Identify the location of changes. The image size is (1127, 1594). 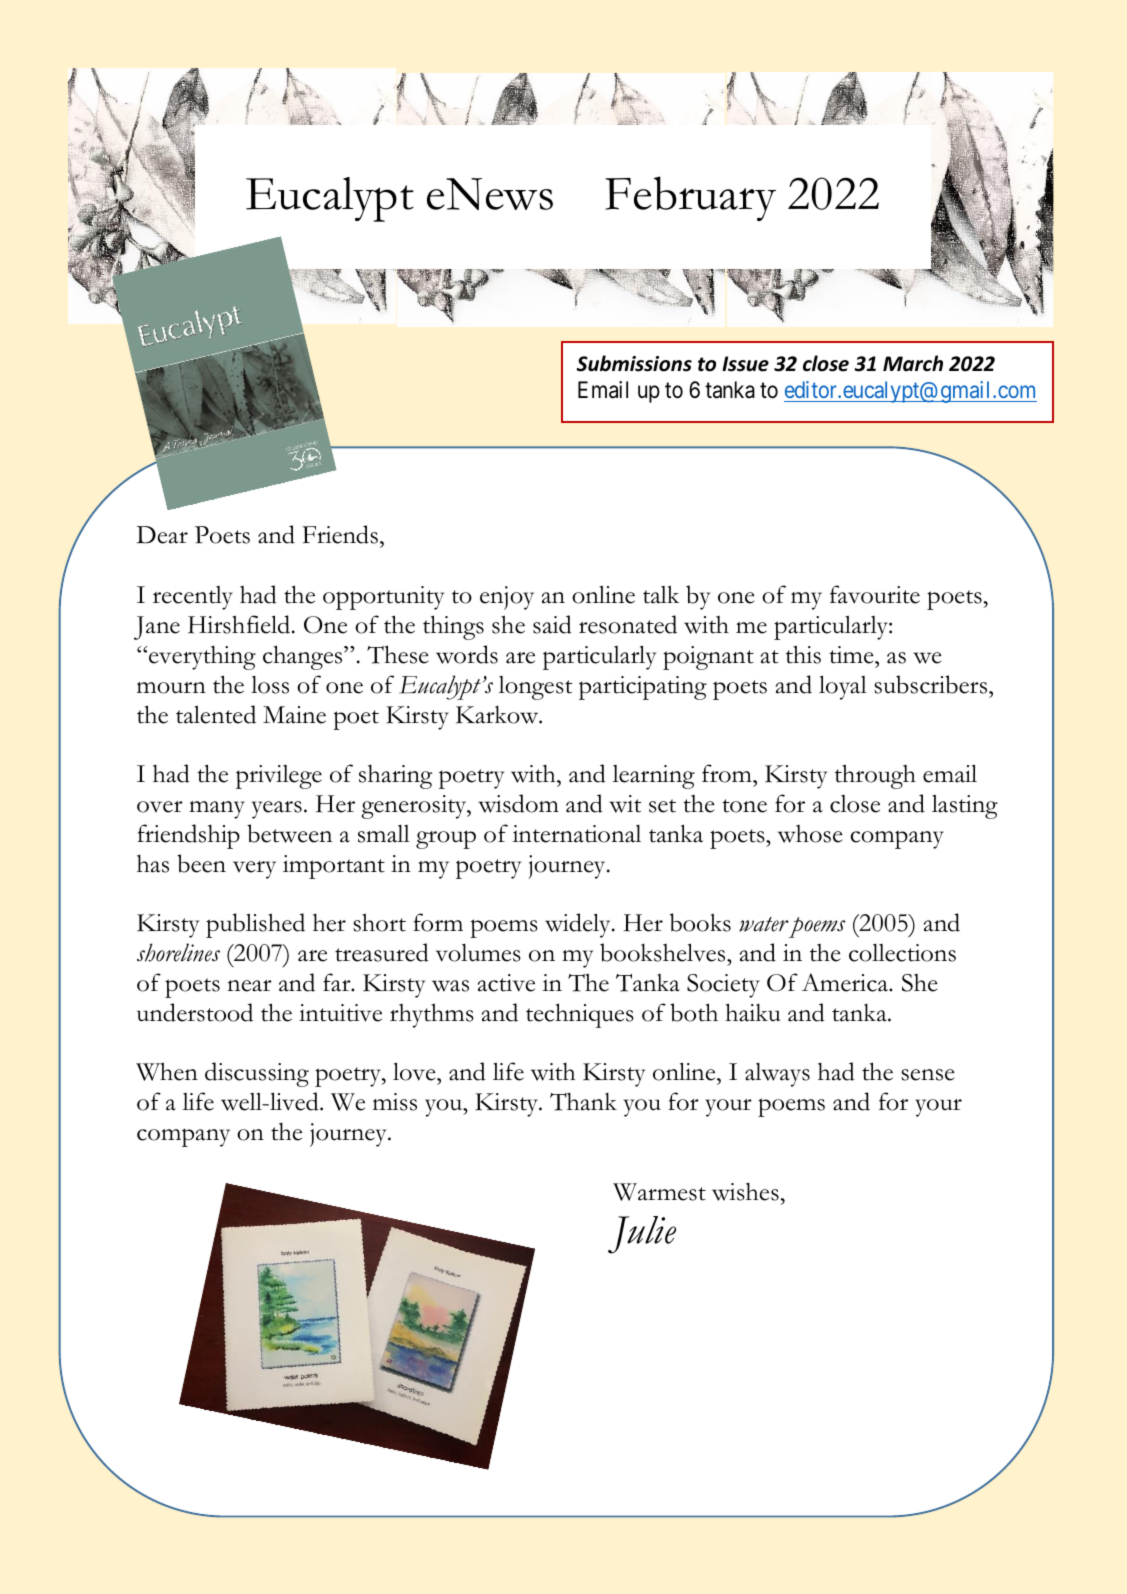
(304, 657).
